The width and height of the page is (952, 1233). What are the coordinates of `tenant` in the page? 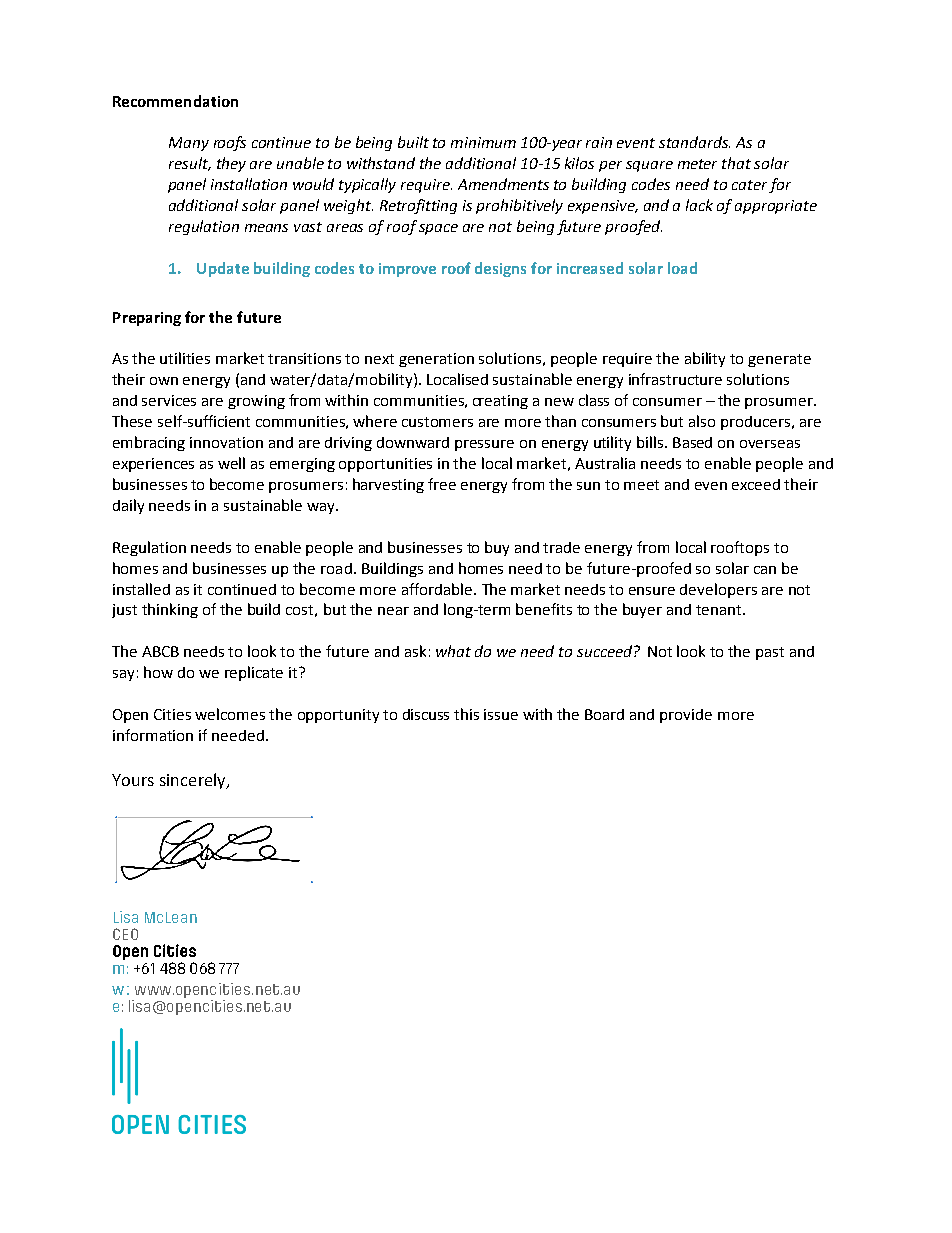 It's located at (720, 610).
